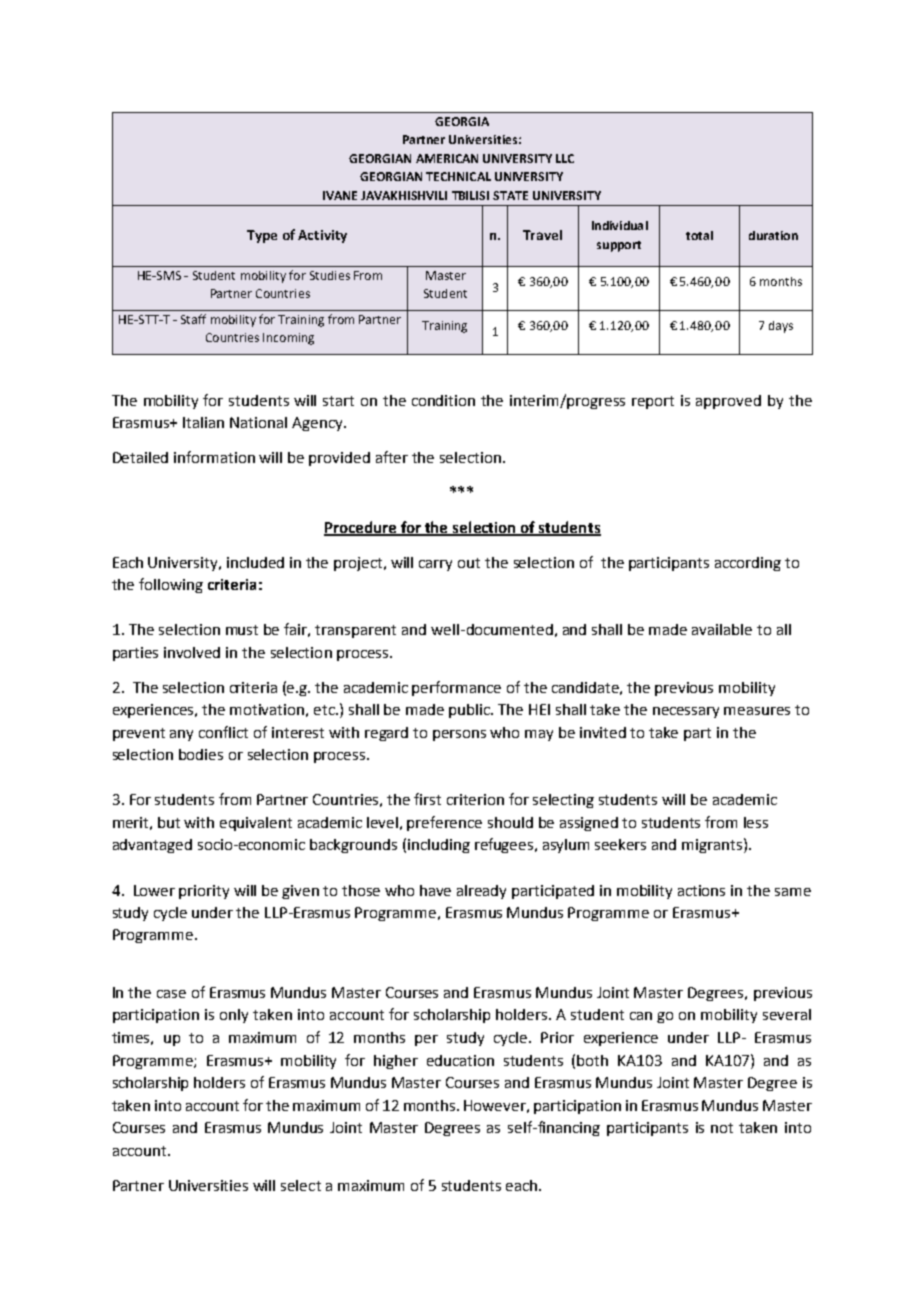 Image resolution: width=924 pixels, height=1308 pixels. Describe the element at coordinates (460, 1060) in the screenshot. I see `education` at that location.
